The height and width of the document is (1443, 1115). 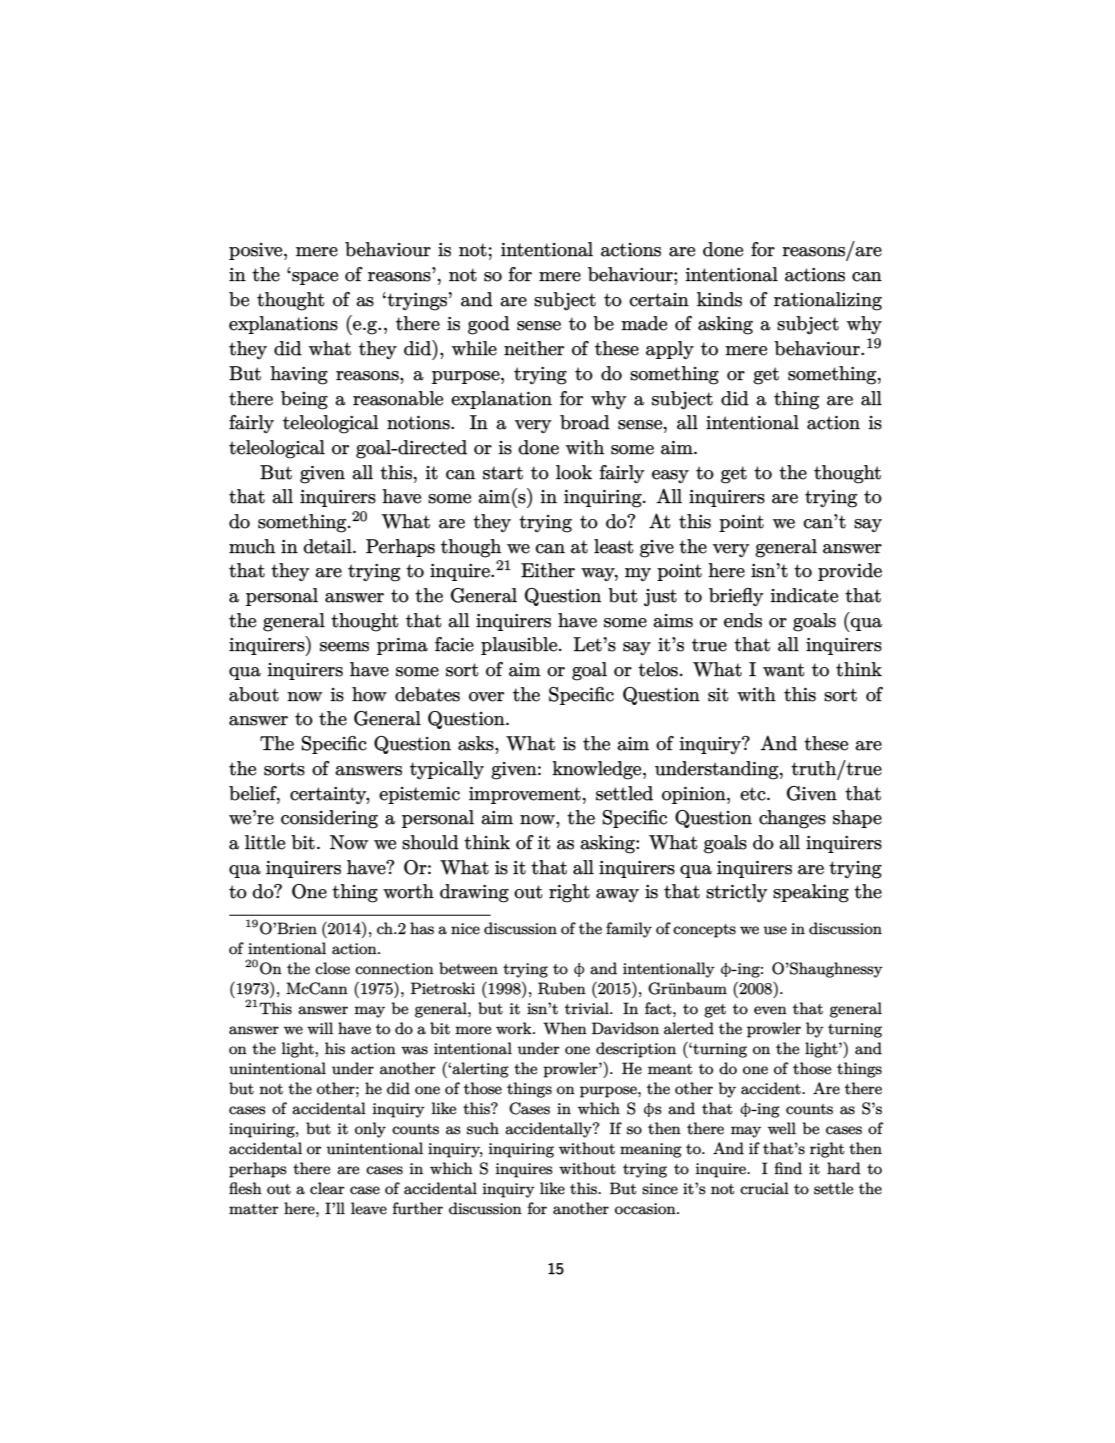 What do you see at coordinates (314, 278) in the document?
I see `space` at bounding box center [314, 278].
